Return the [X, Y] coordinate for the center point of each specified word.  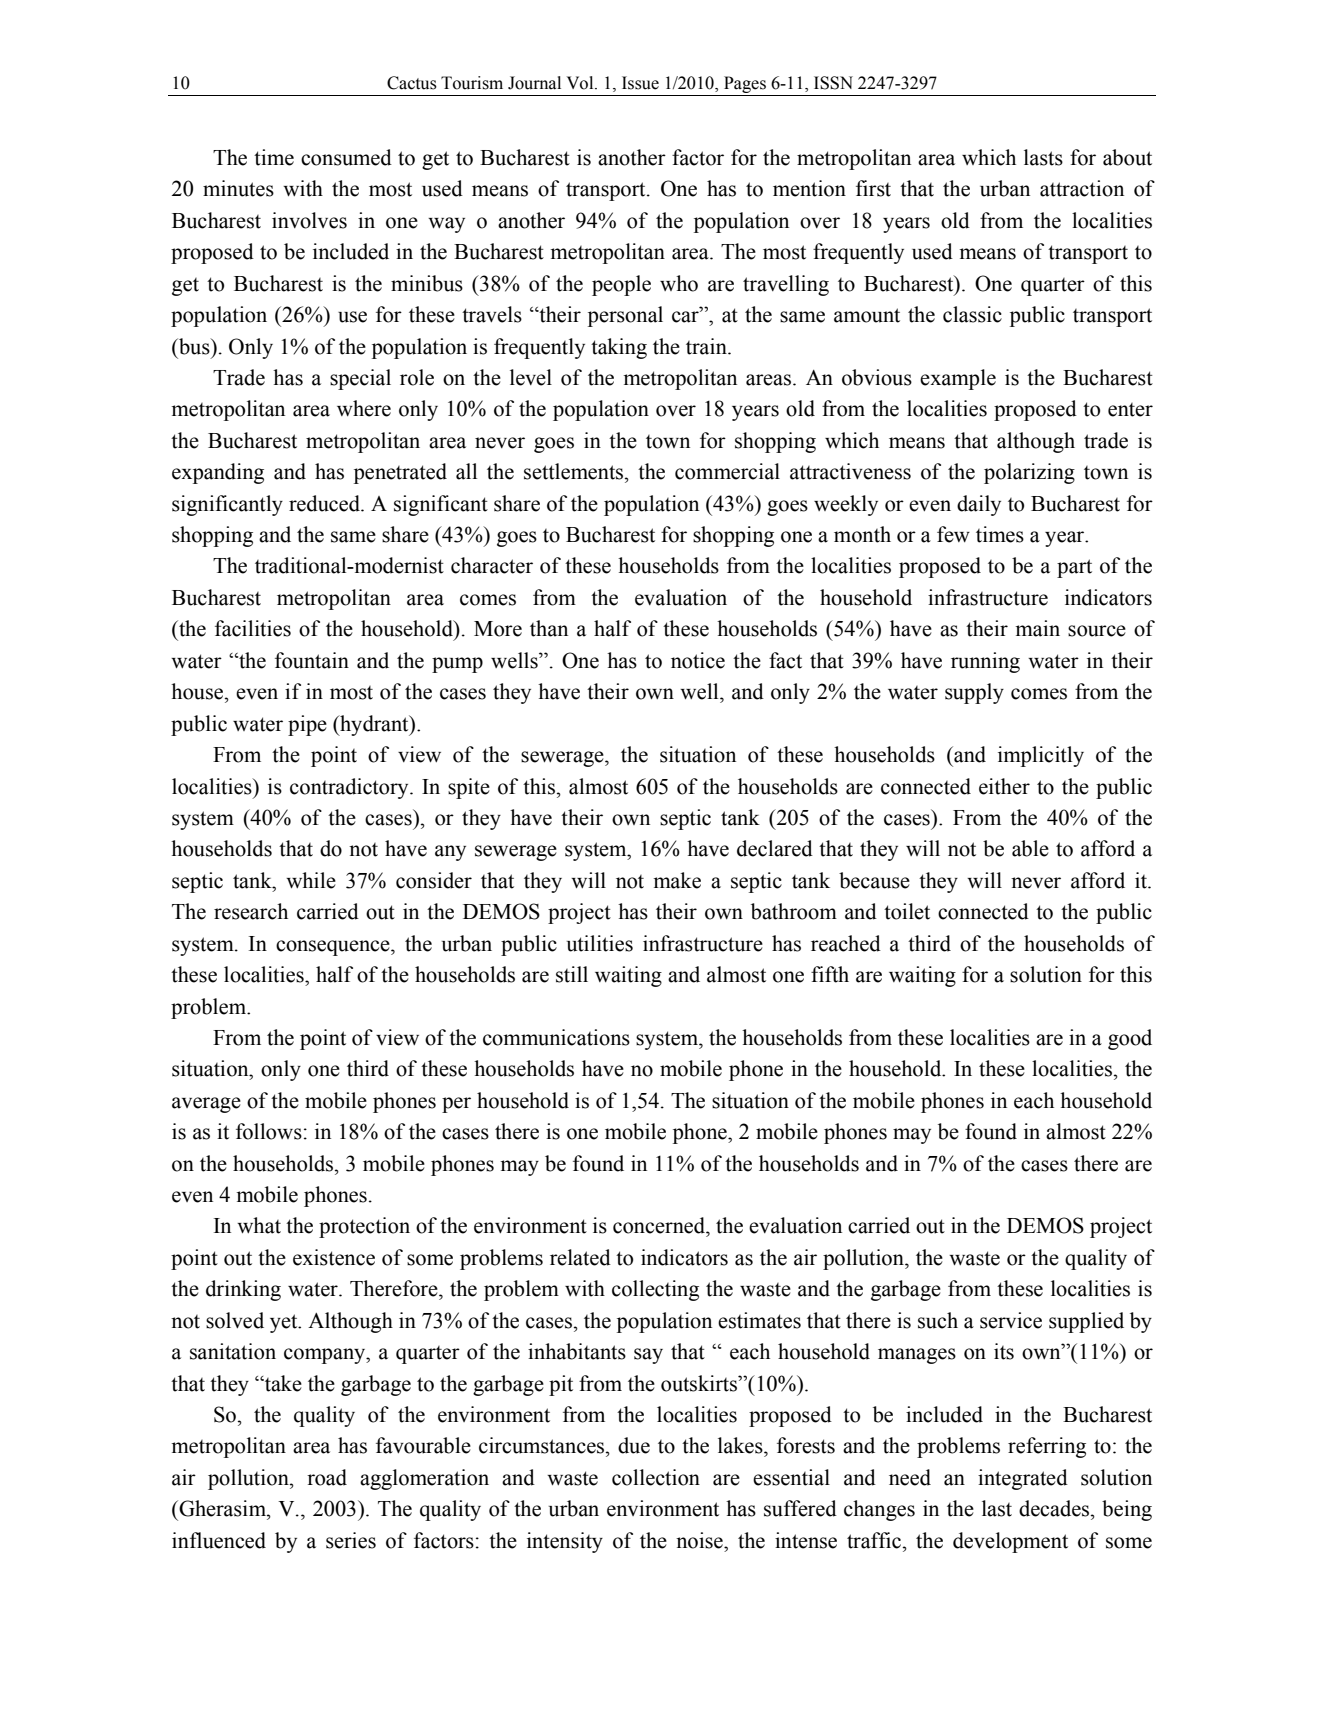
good [1130, 1039]
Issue [640, 83]
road [327, 1477]
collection [656, 1477]
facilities [253, 628]
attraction [1082, 188]
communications [556, 1037]
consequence [334, 948]
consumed [346, 157]
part [1074, 568]
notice [698, 660]
